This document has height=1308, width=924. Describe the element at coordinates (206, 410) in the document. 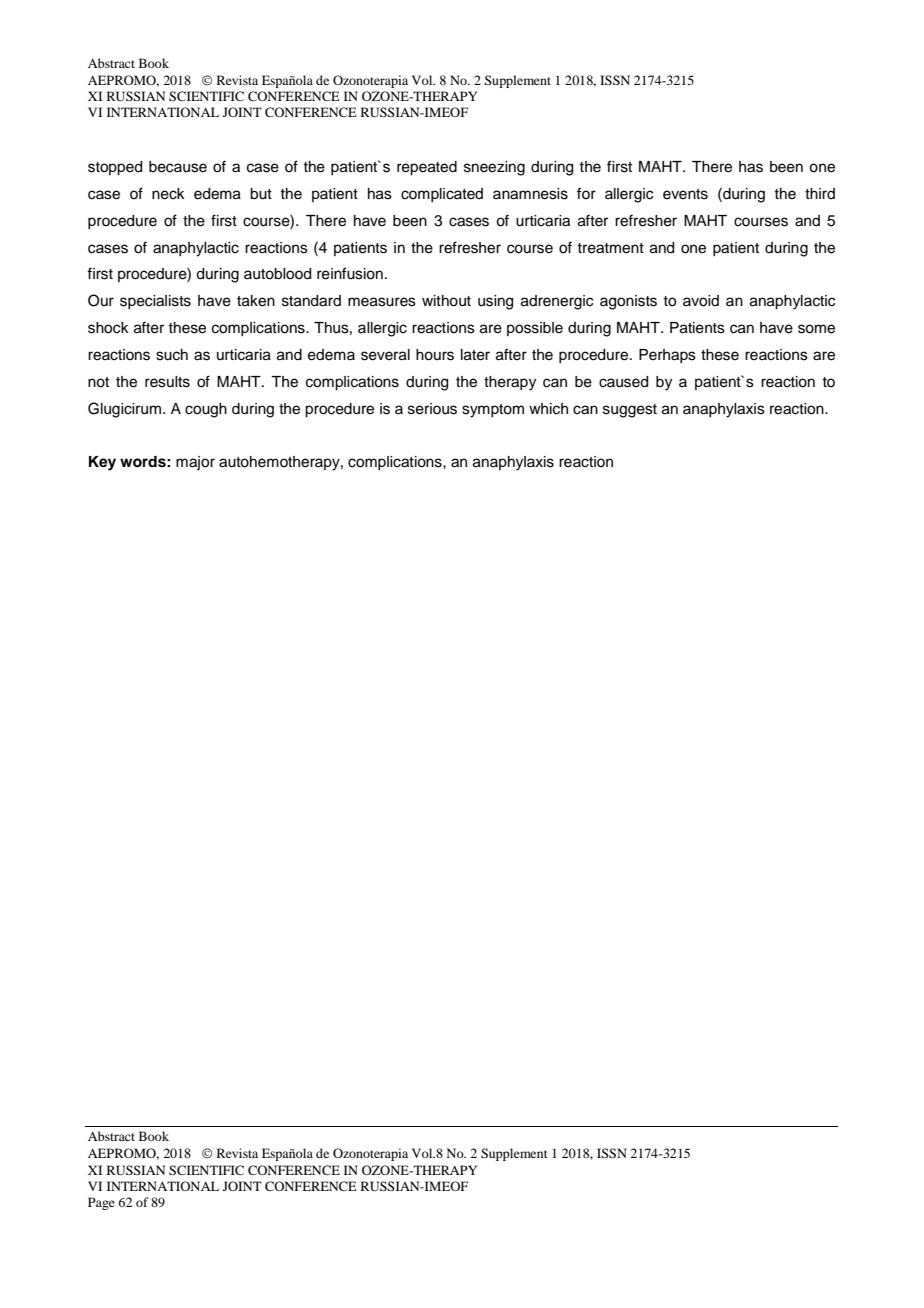

I see `cough` at that location.
